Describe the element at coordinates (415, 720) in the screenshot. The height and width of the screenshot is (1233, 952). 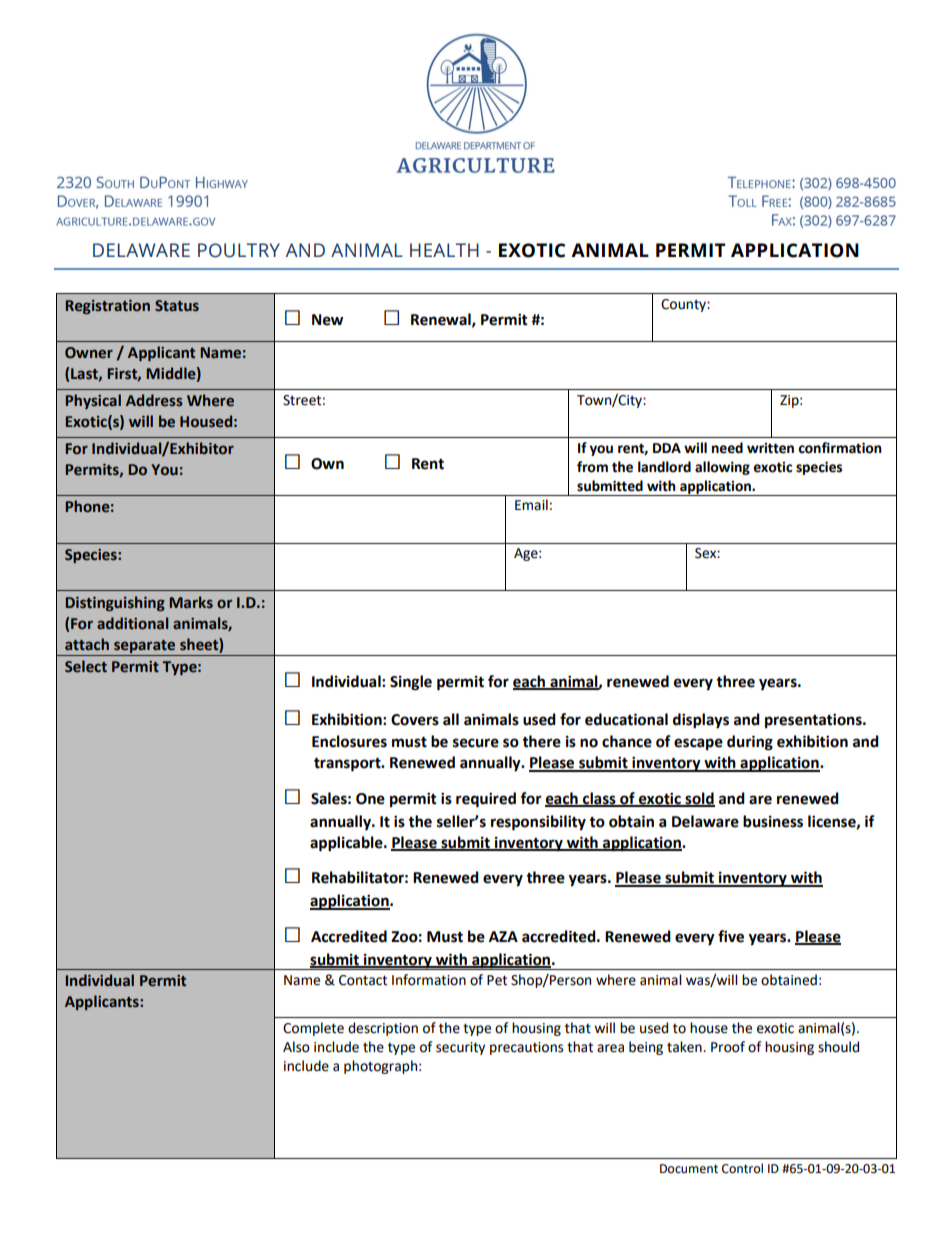
I see `Covers` at that location.
